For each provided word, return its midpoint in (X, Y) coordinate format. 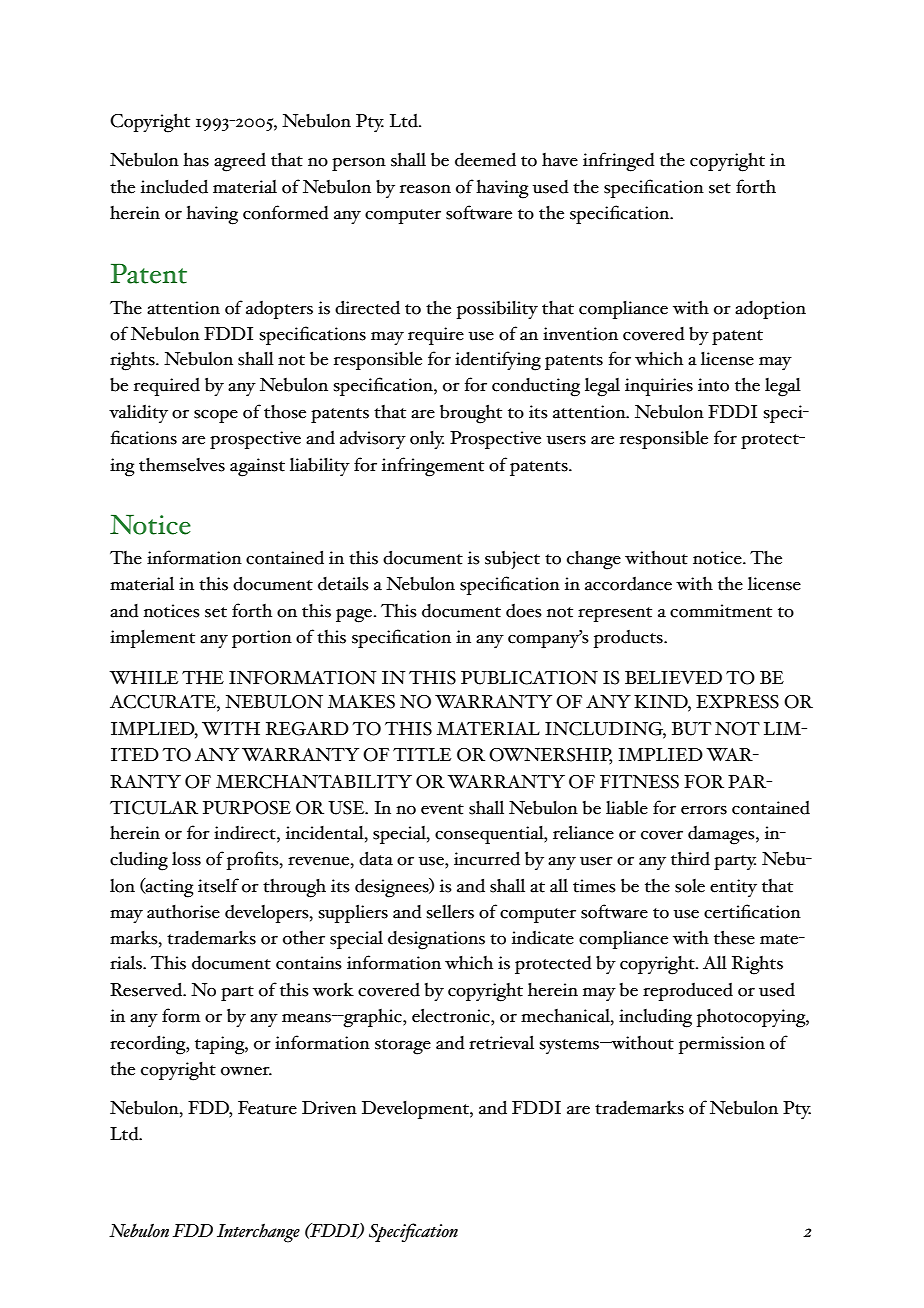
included (174, 186)
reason (425, 189)
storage (403, 1047)
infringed (619, 162)
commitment (721, 611)
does (524, 611)
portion (262, 639)
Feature (267, 1108)
